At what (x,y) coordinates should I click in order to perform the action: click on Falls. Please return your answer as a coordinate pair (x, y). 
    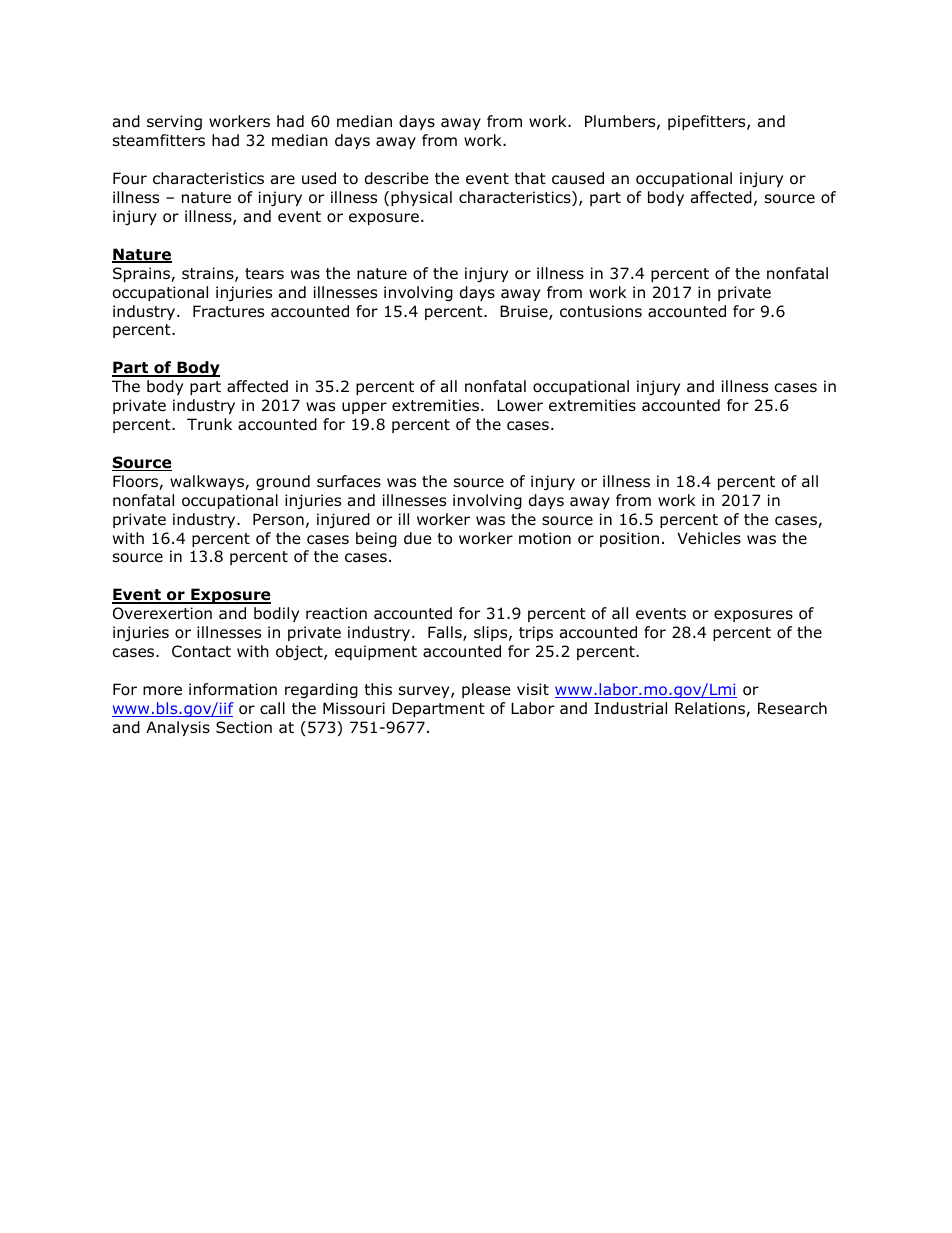
    Looking at the image, I should click on (446, 633).
